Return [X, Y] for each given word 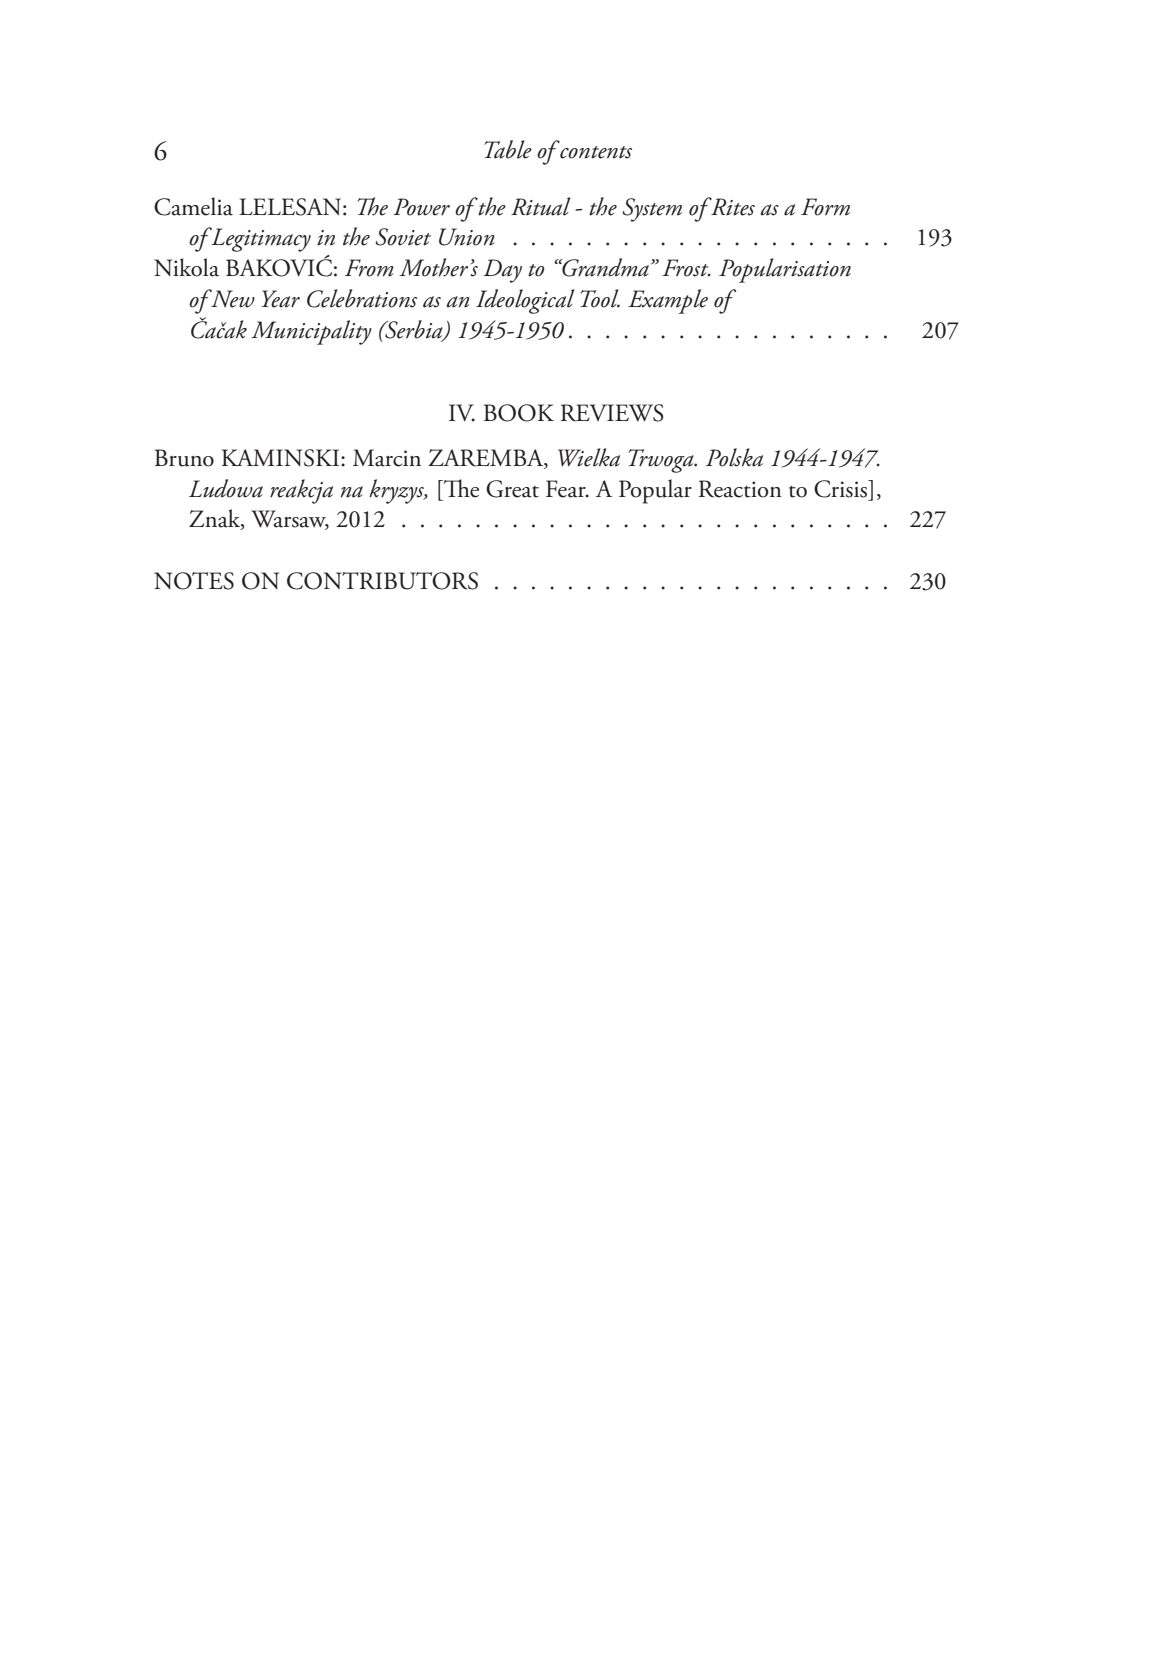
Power [421, 207]
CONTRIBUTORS [382, 581]
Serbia [414, 330]
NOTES [194, 581]
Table [508, 149]
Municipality [311, 332]
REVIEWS [612, 413]
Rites [732, 206]
